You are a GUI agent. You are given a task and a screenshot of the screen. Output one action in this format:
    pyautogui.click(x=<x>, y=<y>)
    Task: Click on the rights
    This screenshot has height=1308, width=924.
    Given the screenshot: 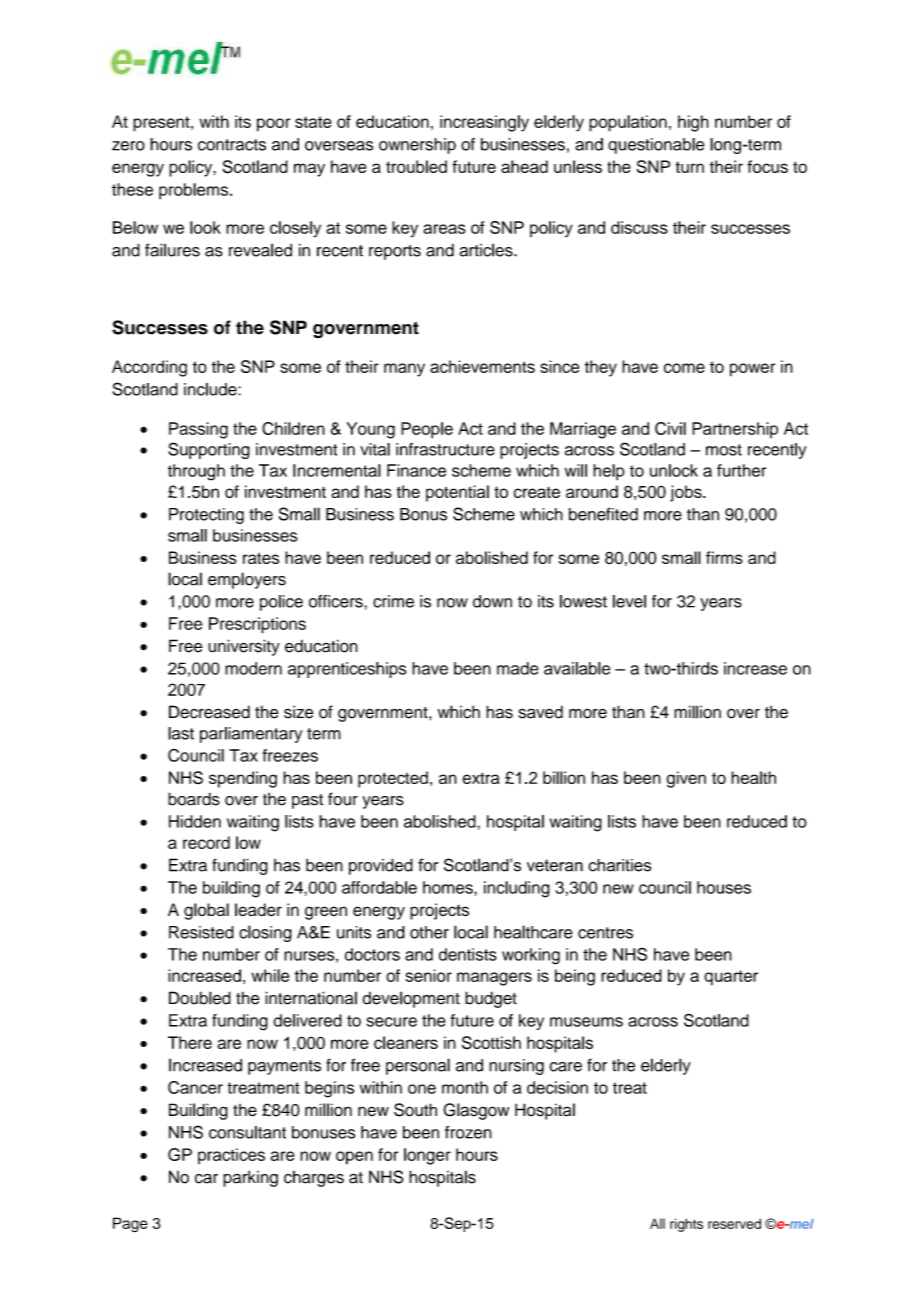 What is the action you would take?
    pyautogui.click(x=686, y=1225)
